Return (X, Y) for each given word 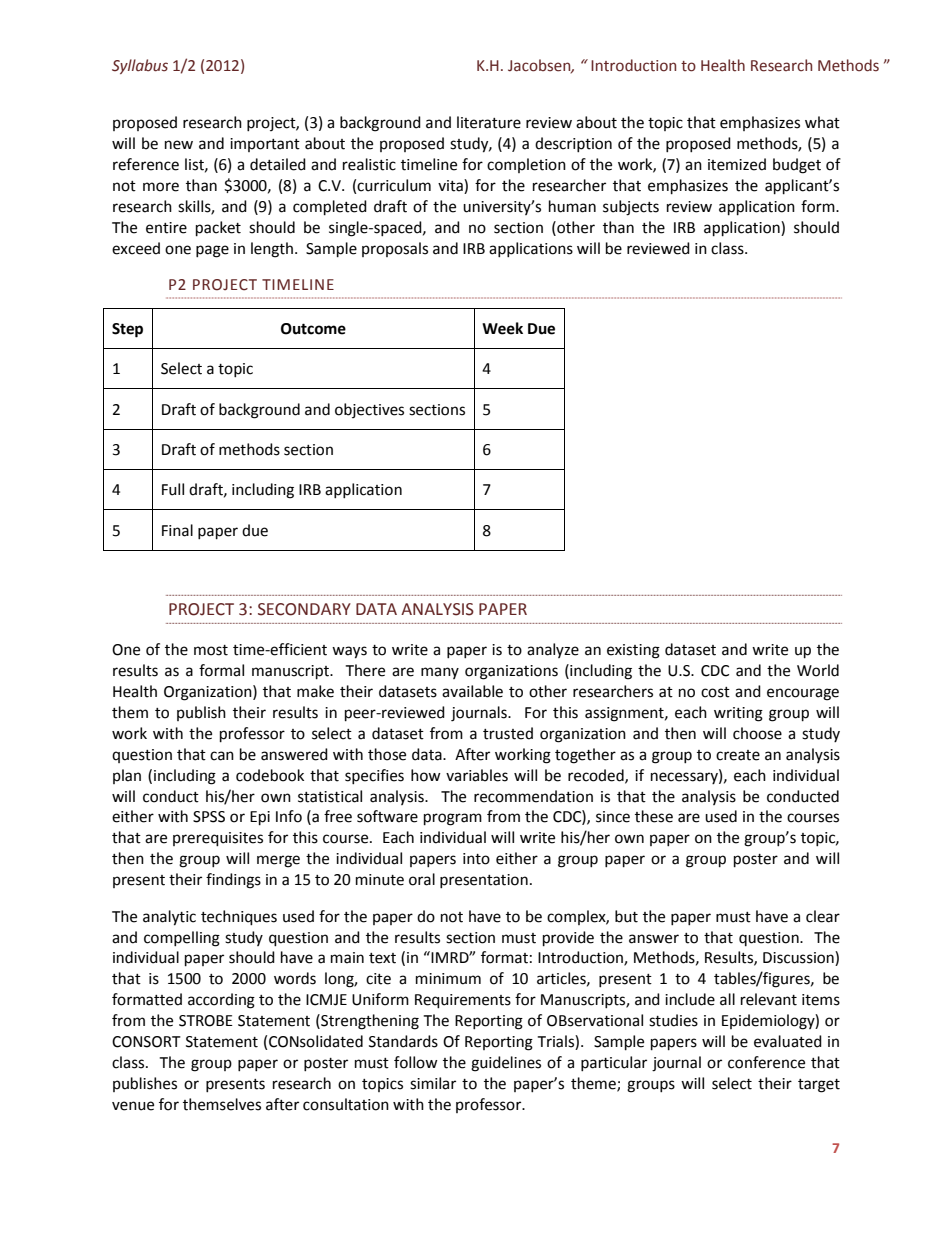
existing (633, 651)
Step (127, 330)
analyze (553, 650)
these (654, 816)
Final (177, 530)
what (822, 122)
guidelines (506, 1064)
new (179, 145)
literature (489, 122)
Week (502, 328)
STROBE (206, 1021)
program (453, 819)
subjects (631, 208)
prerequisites (218, 839)
